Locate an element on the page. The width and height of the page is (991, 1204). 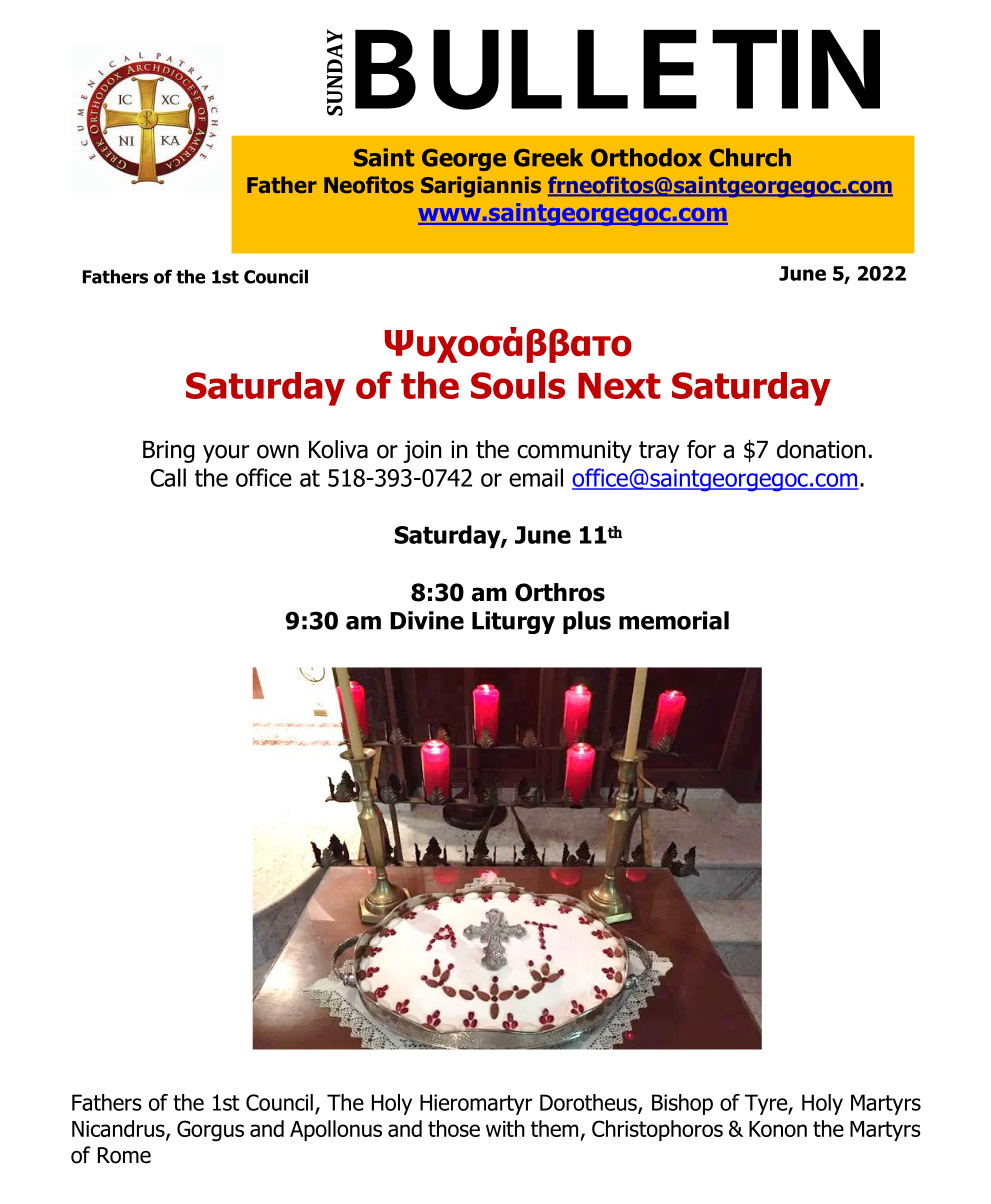
memorial is located at coordinates (674, 620).
